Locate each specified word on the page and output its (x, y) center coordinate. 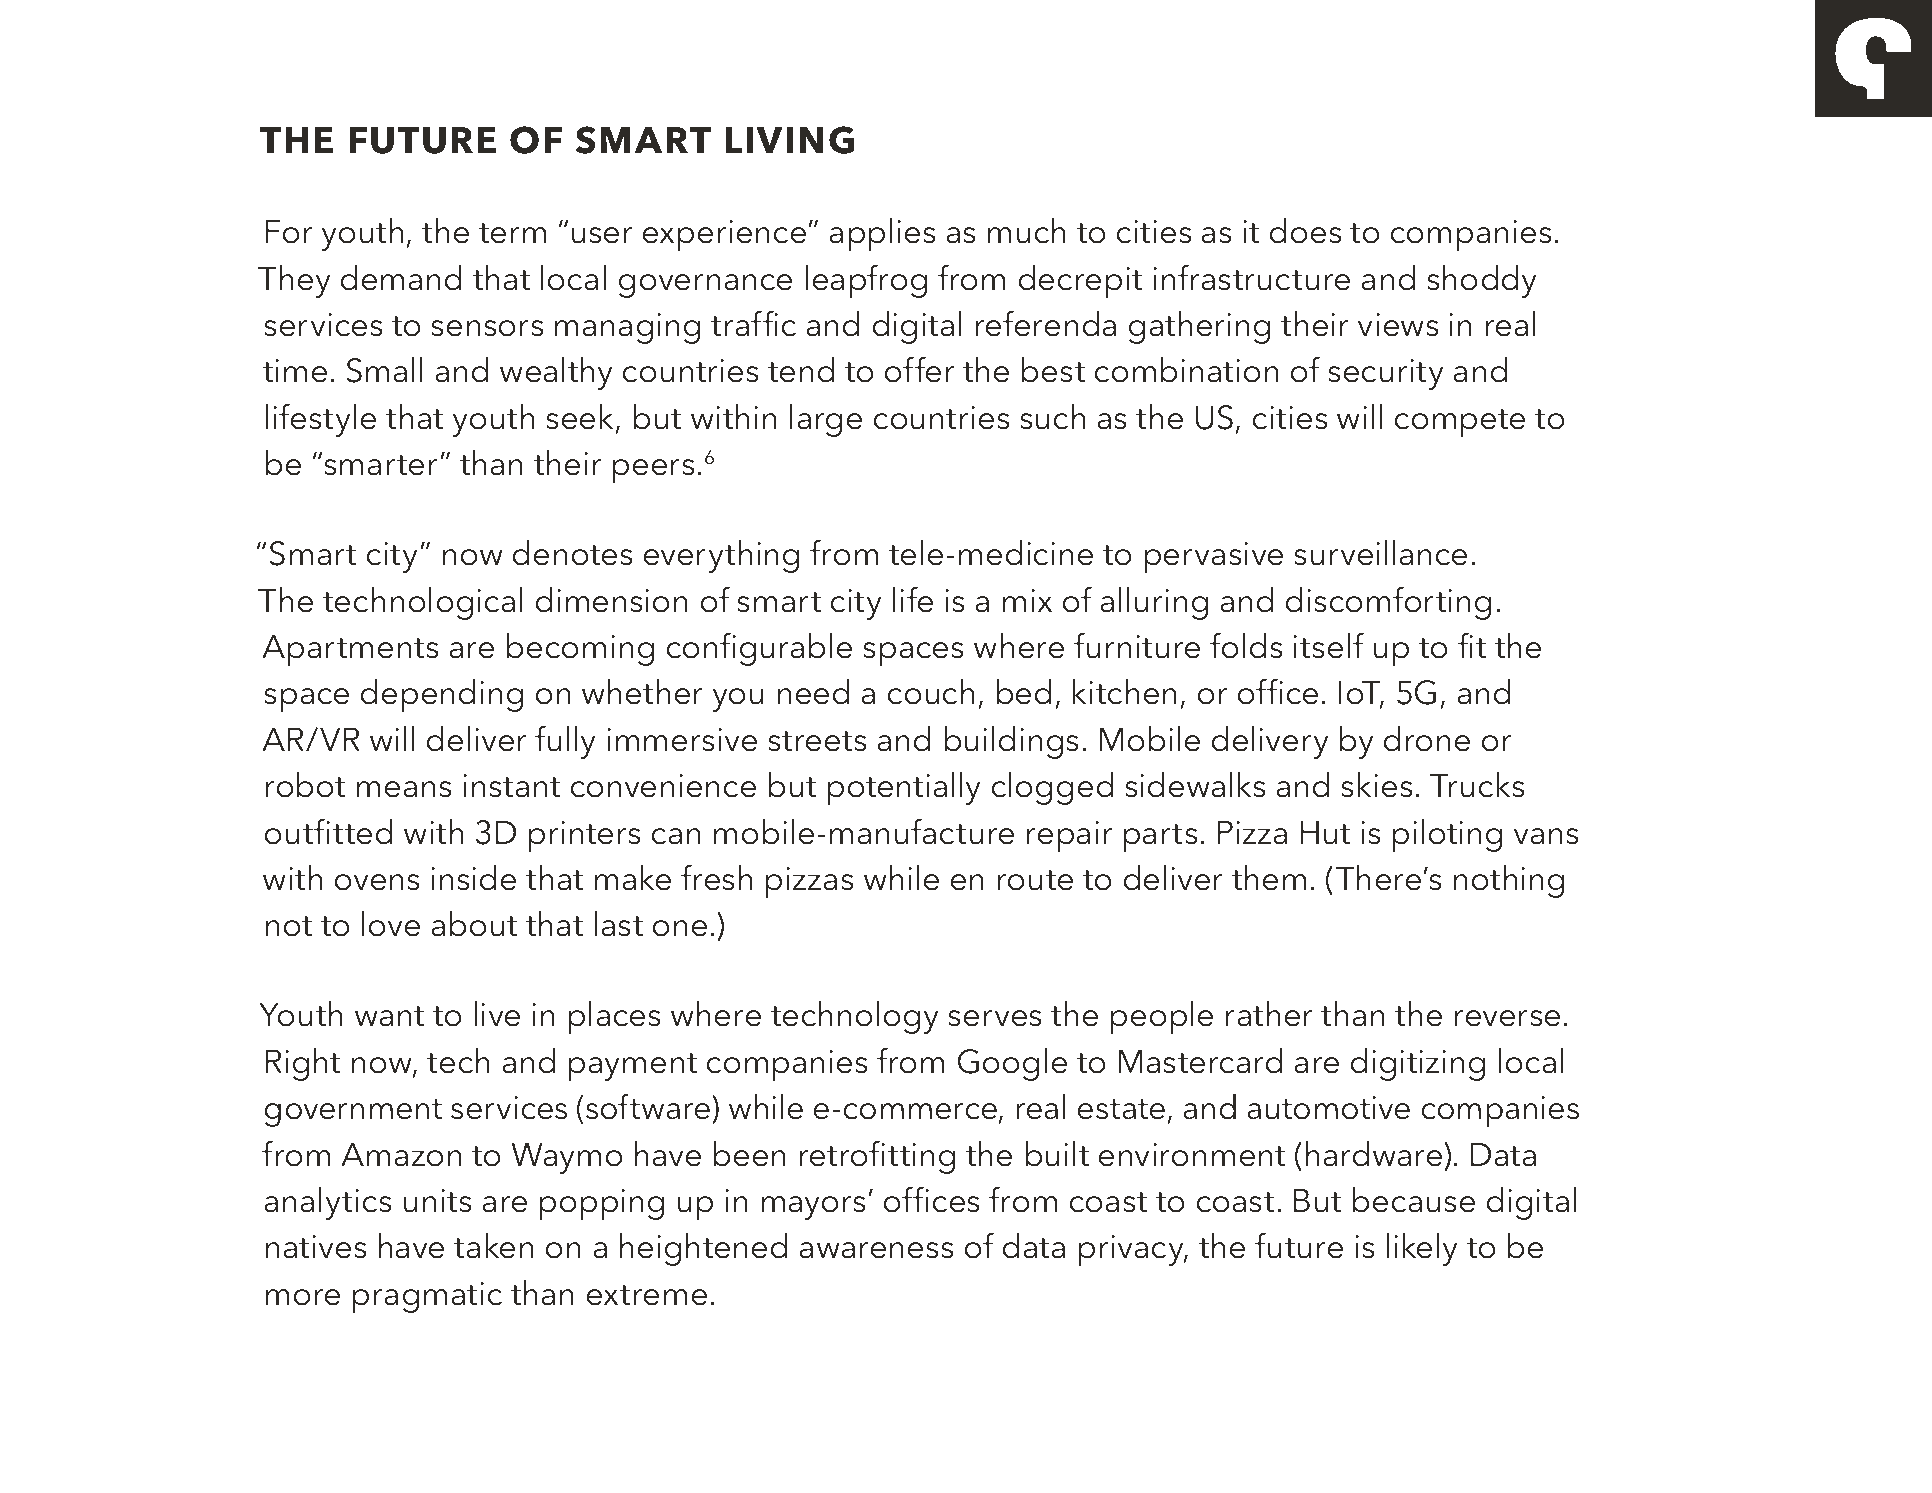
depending (442, 695)
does (1305, 231)
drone (1427, 739)
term (513, 233)
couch (931, 692)
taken (494, 1246)
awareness (876, 1250)
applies (882, 234)
